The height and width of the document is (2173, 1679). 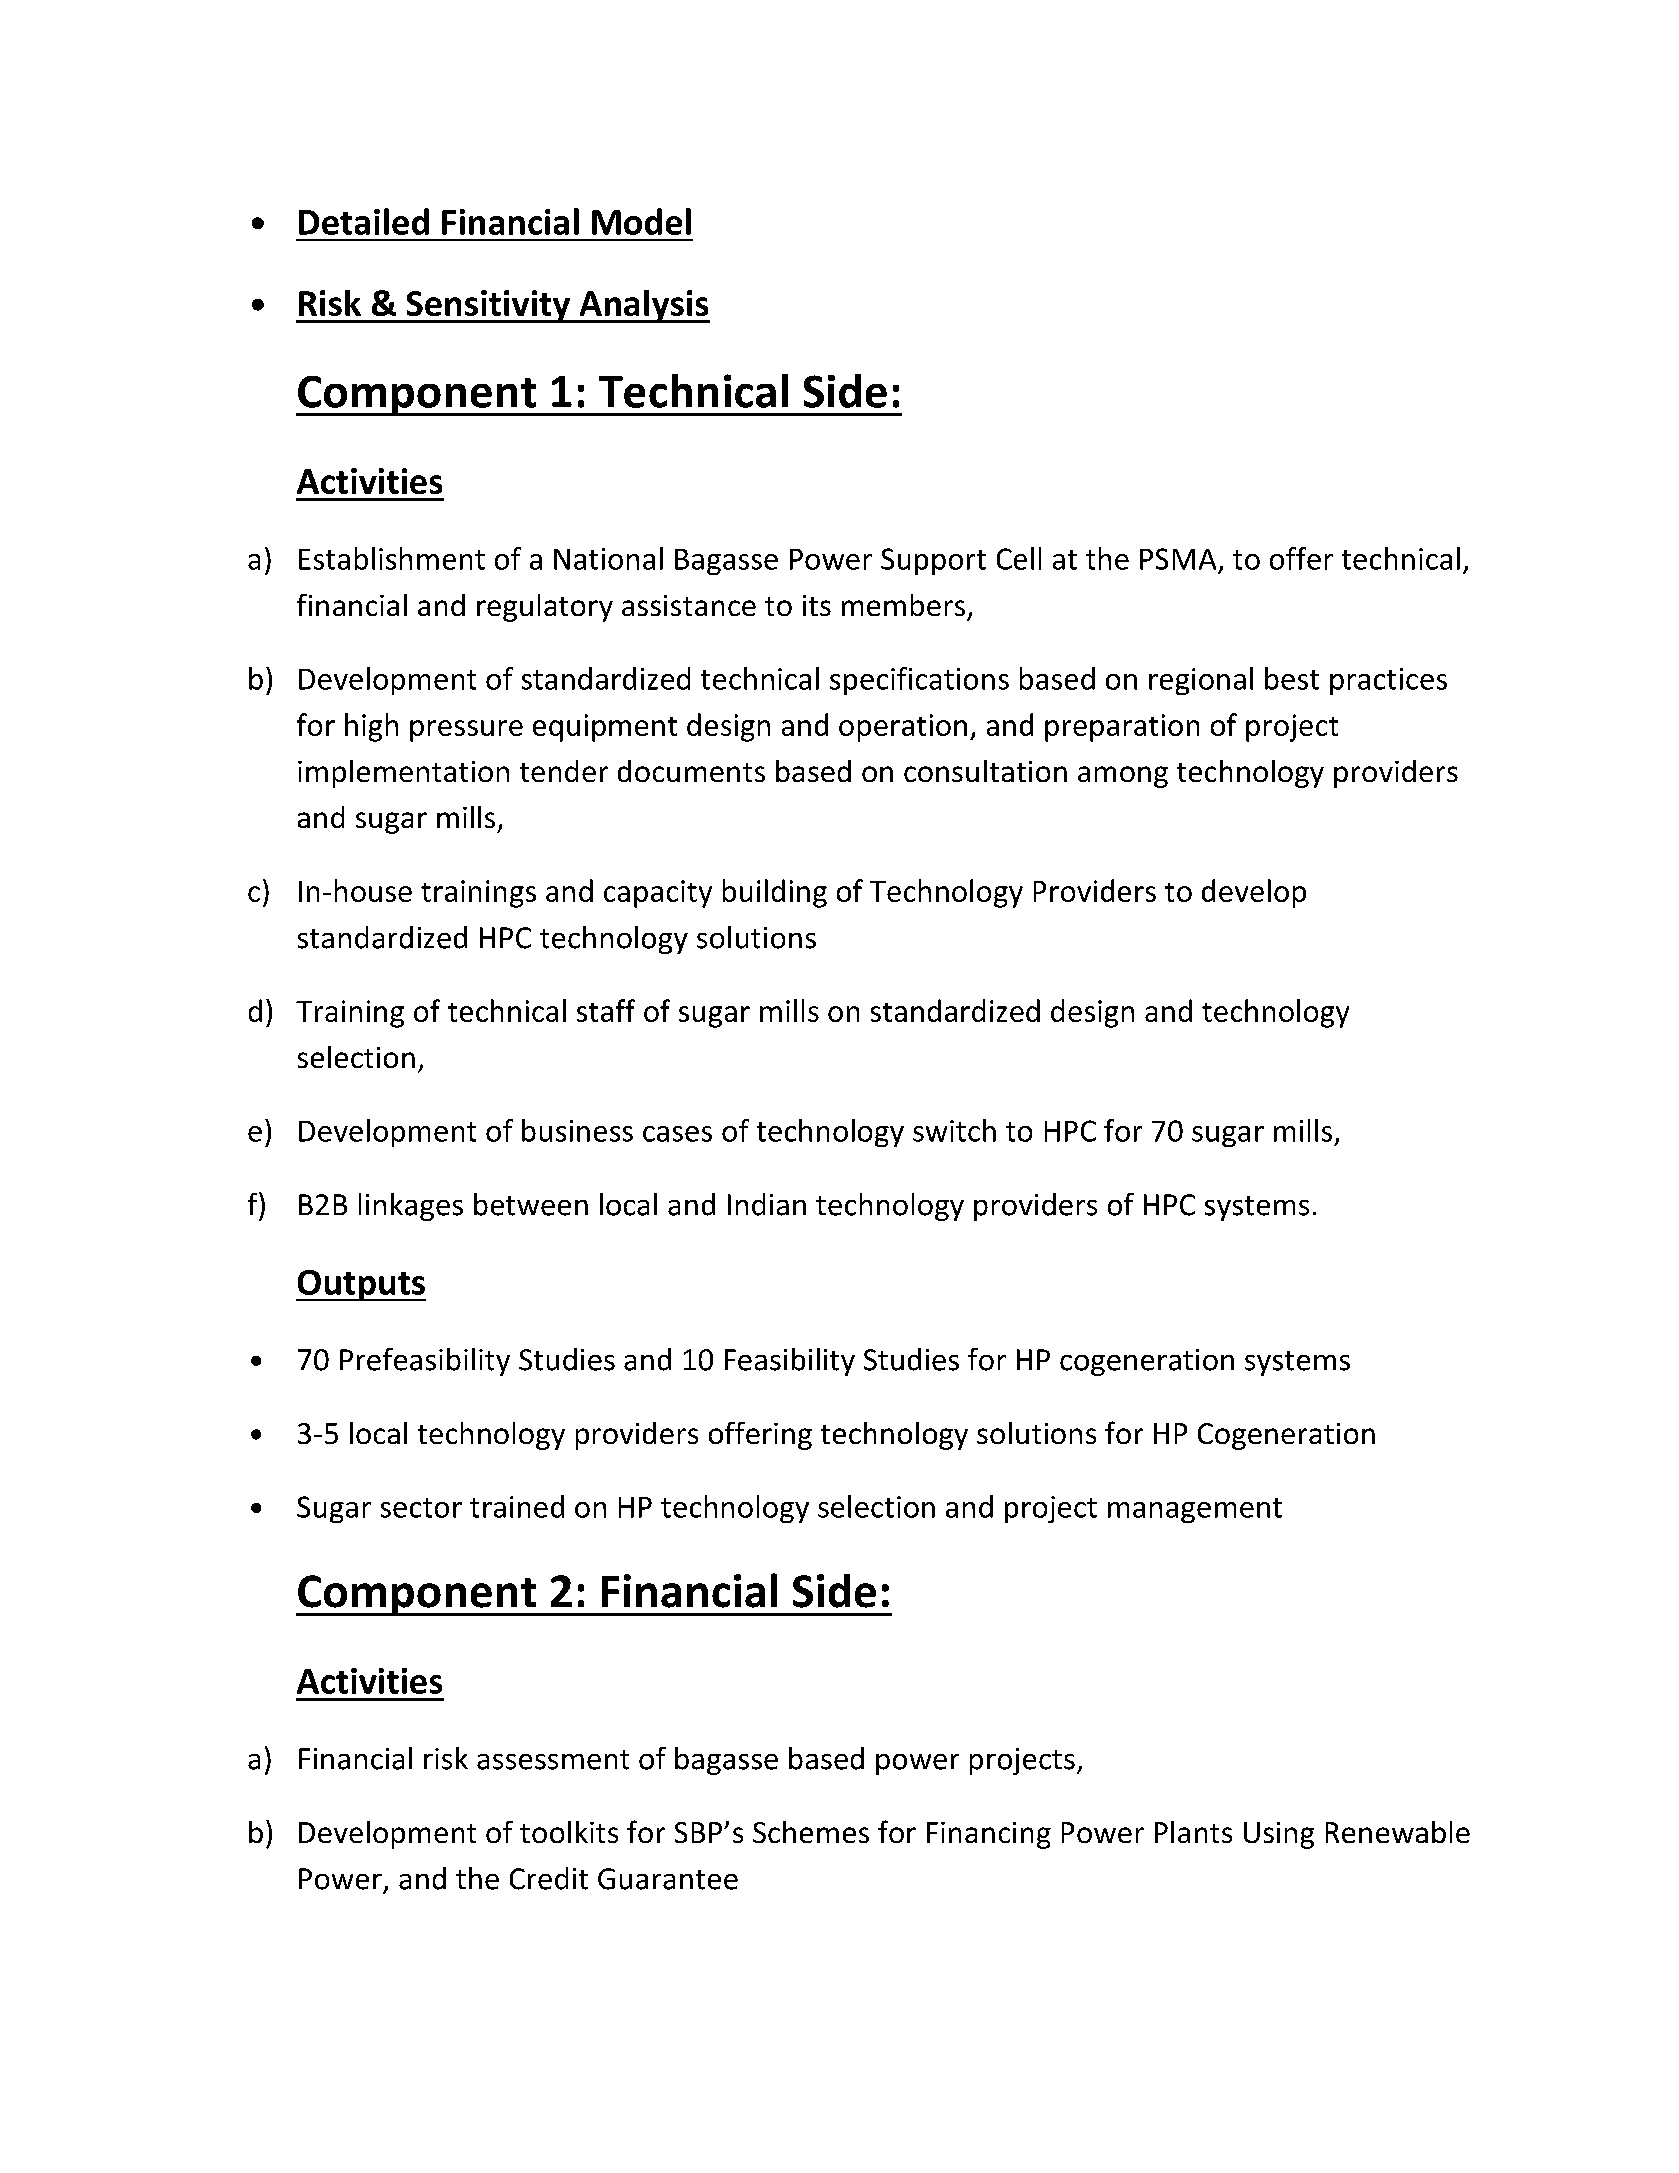 What do you see at coordinates (403, 774) in the document?
I see `implementation` at bounding box center [403, 774].
